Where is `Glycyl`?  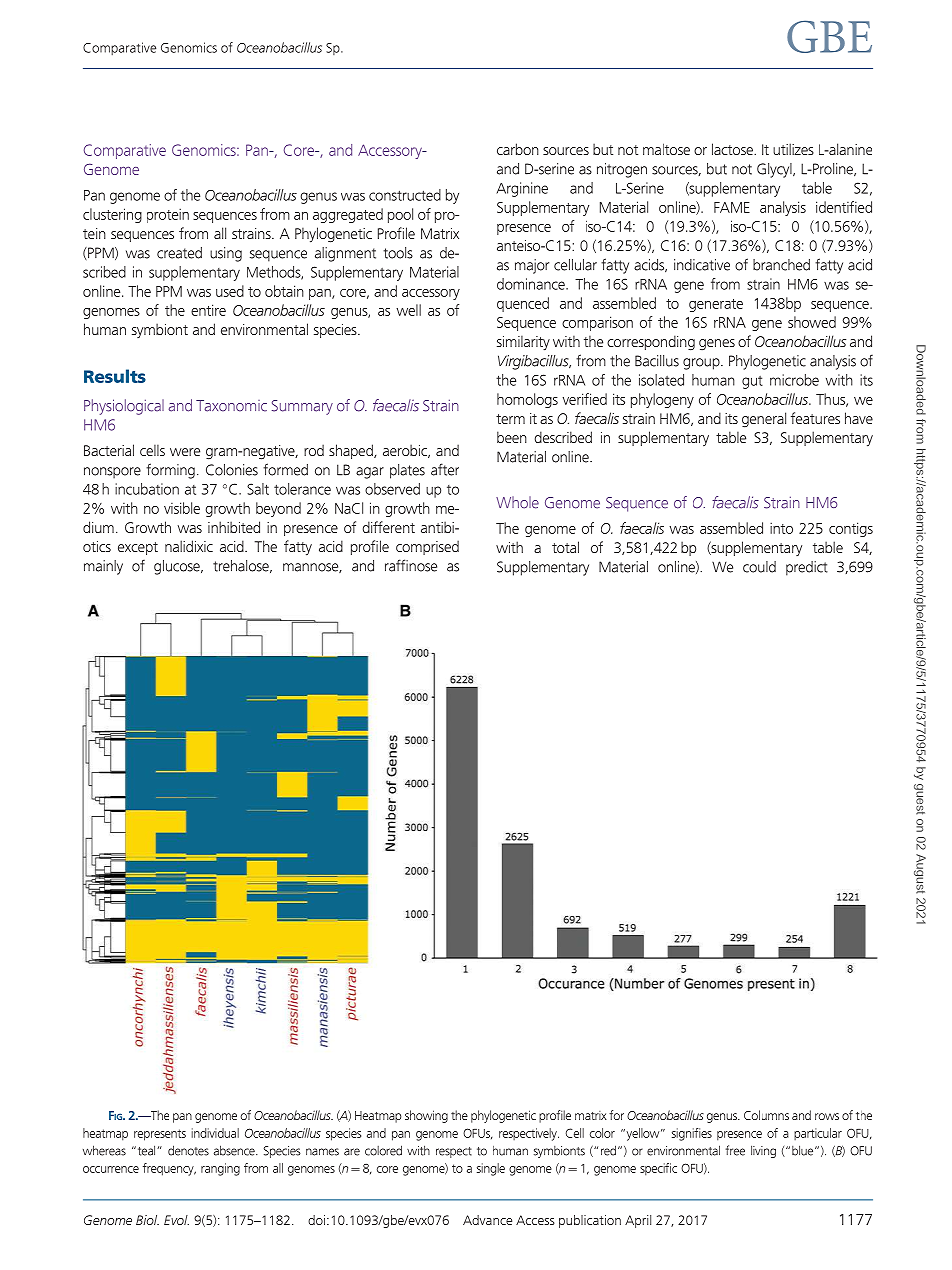
Glycyl is located at coordinates (775, 170).
